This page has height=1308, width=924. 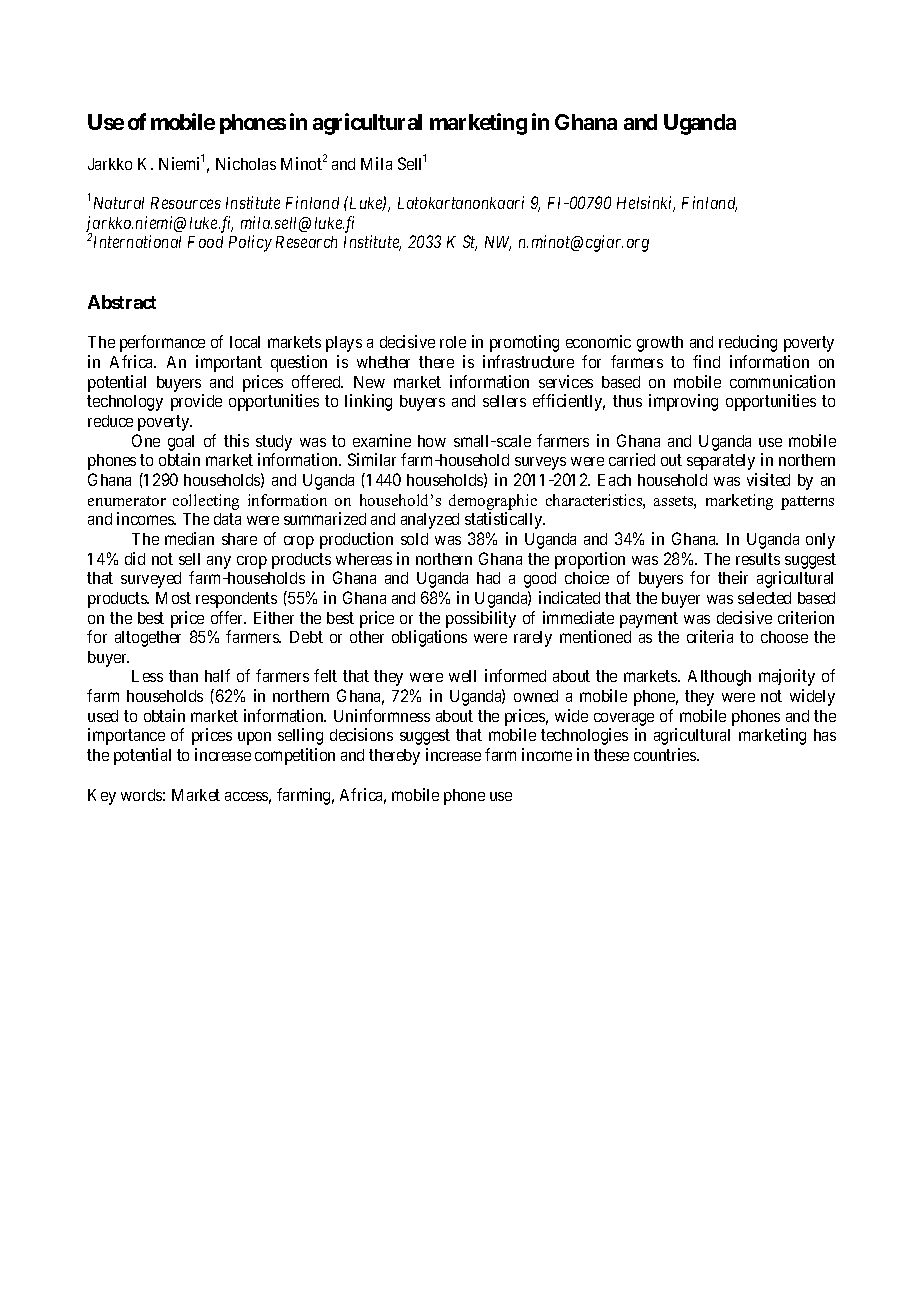 I want to click on their, so click(x=733, y=577).
